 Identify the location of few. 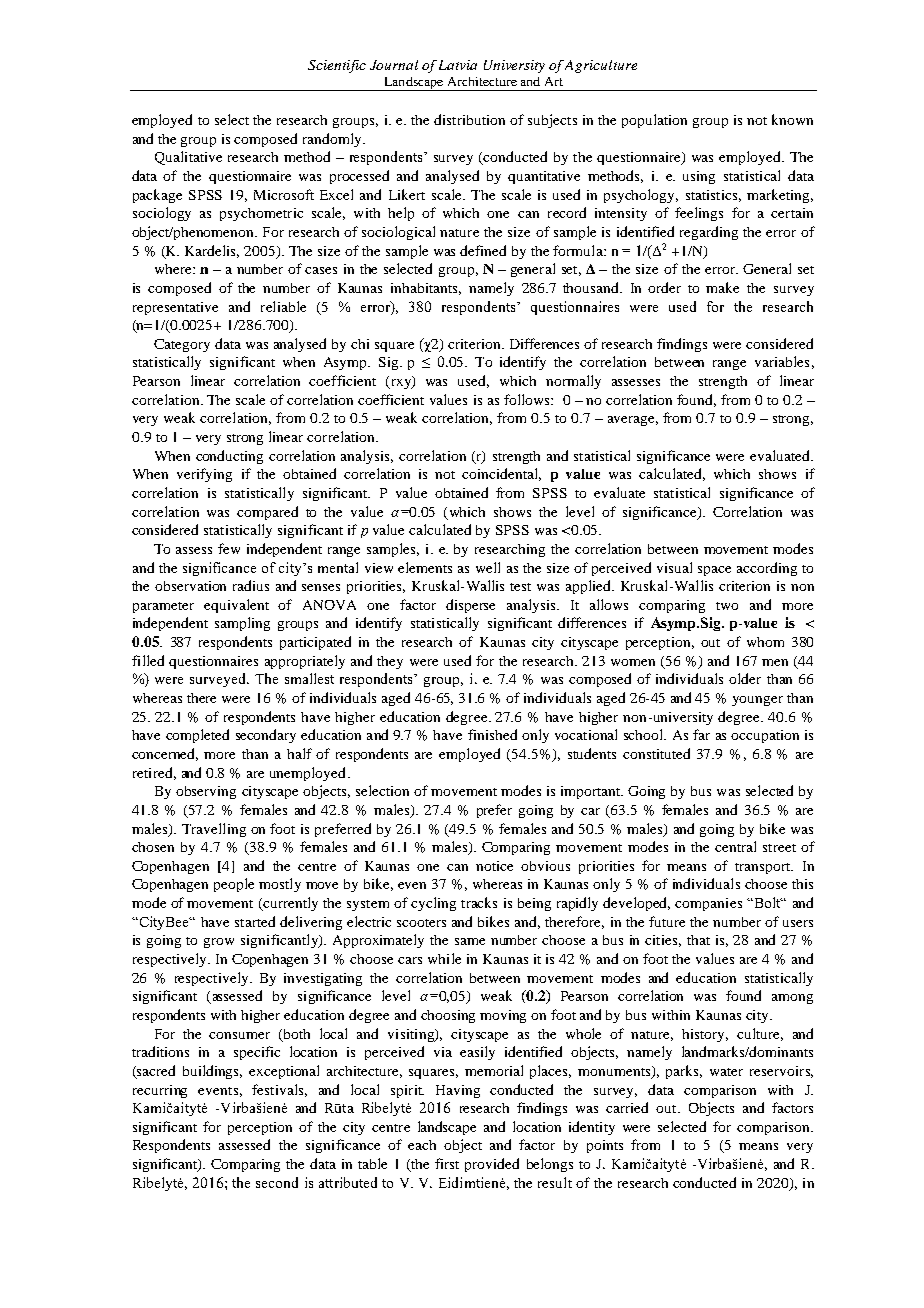
(229, 548).
